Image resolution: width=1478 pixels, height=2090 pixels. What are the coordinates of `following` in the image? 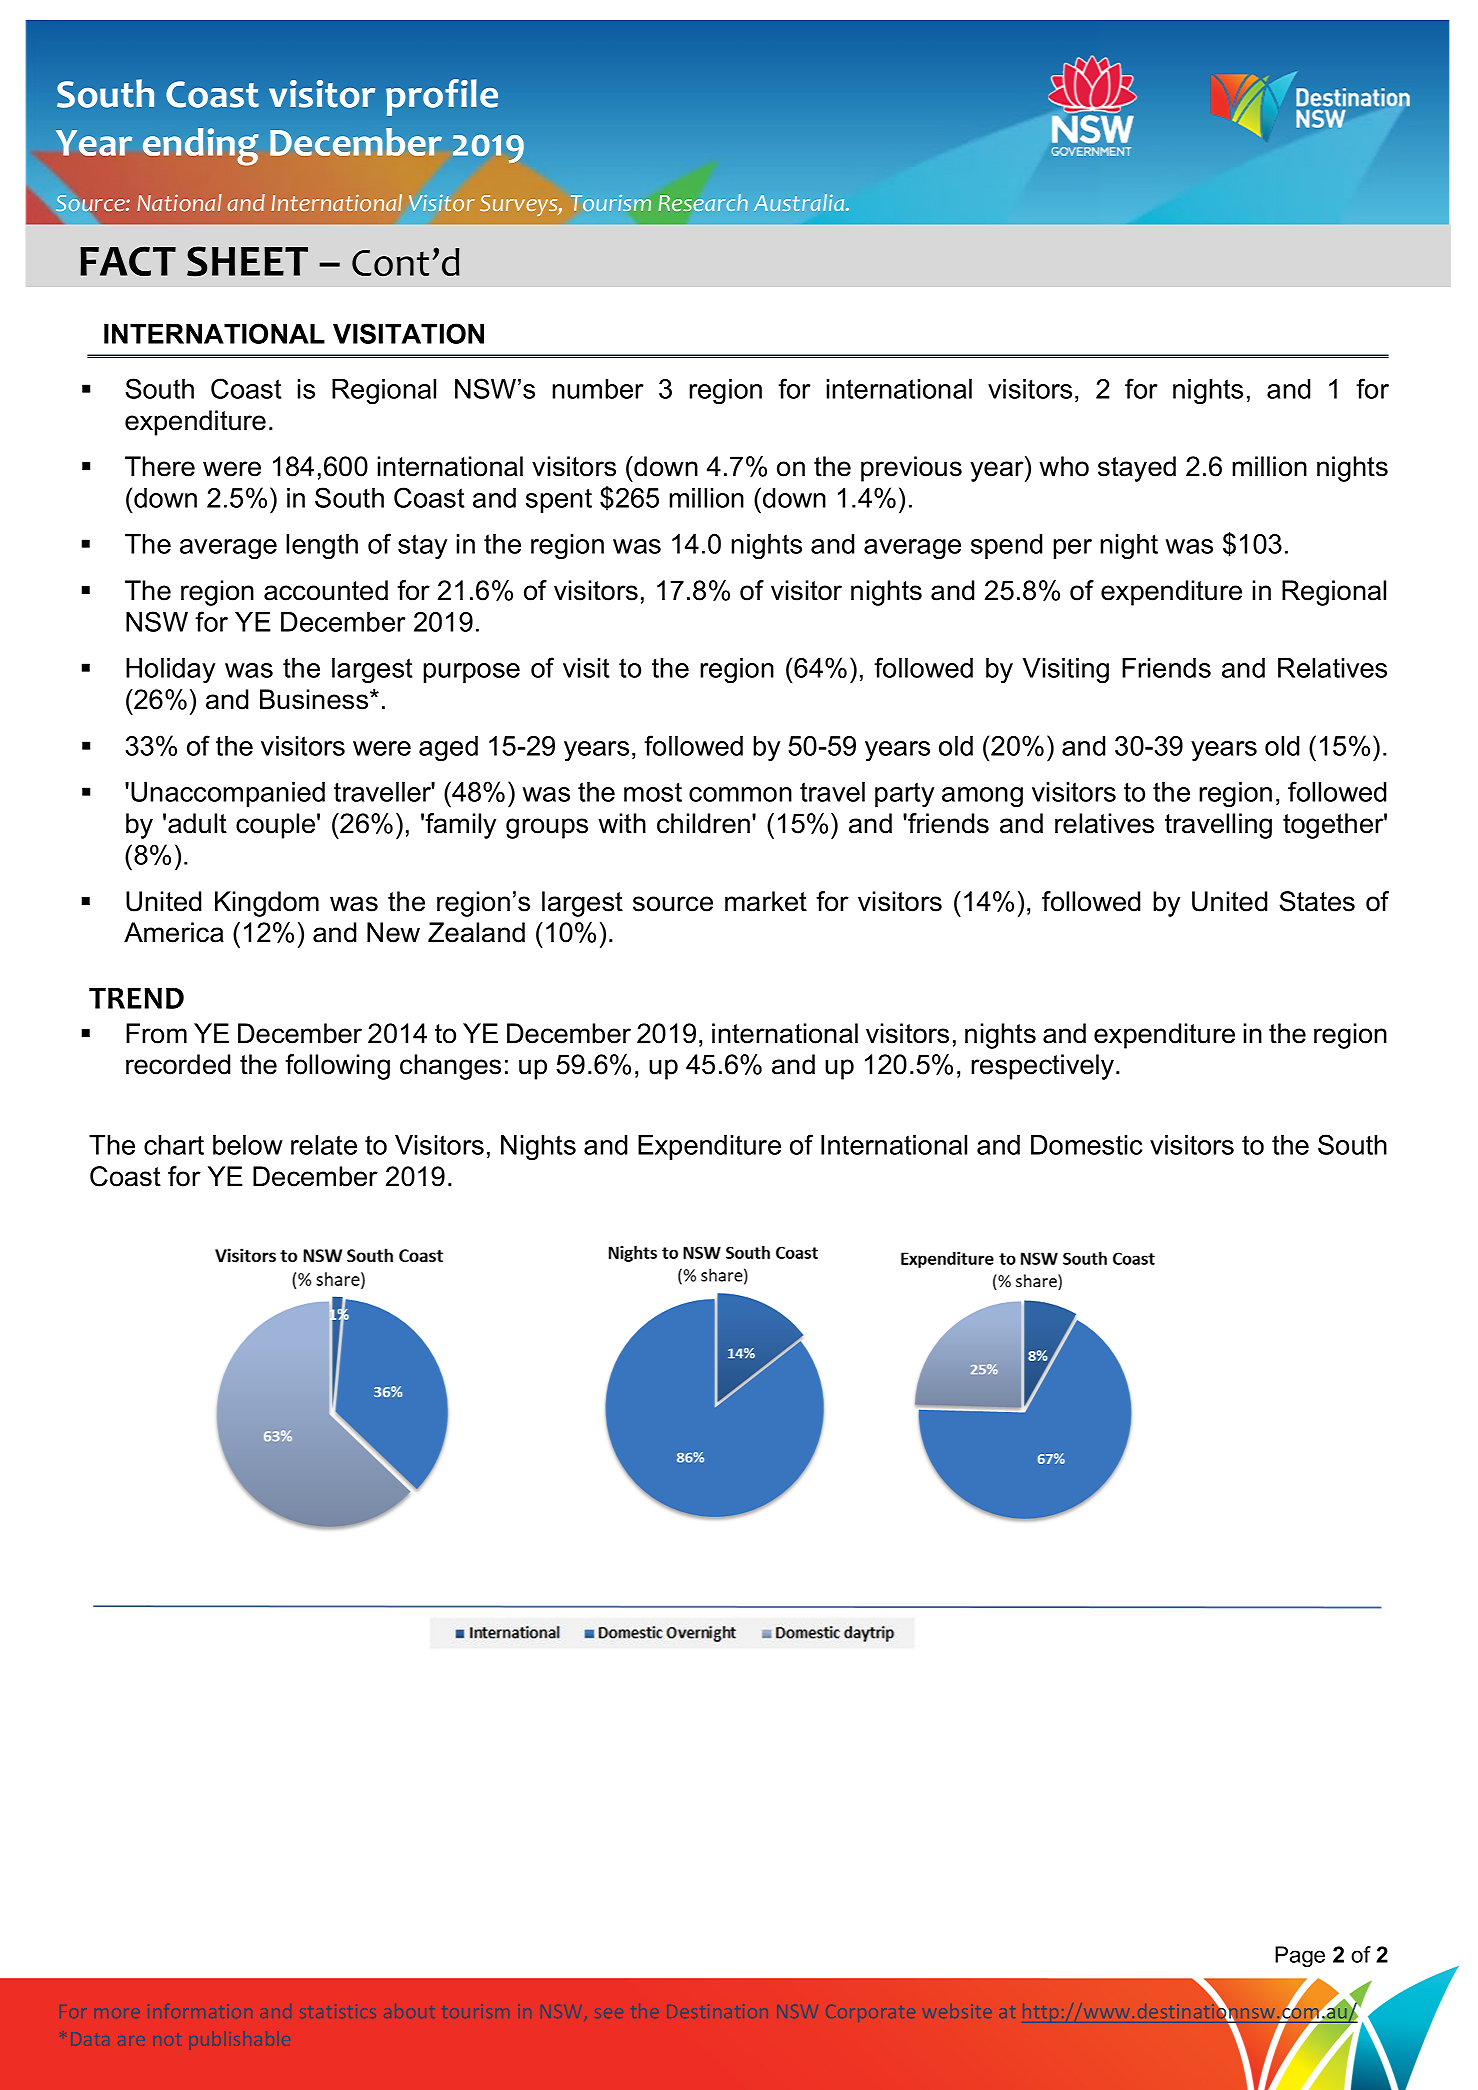 It's located at (337, 1067).
